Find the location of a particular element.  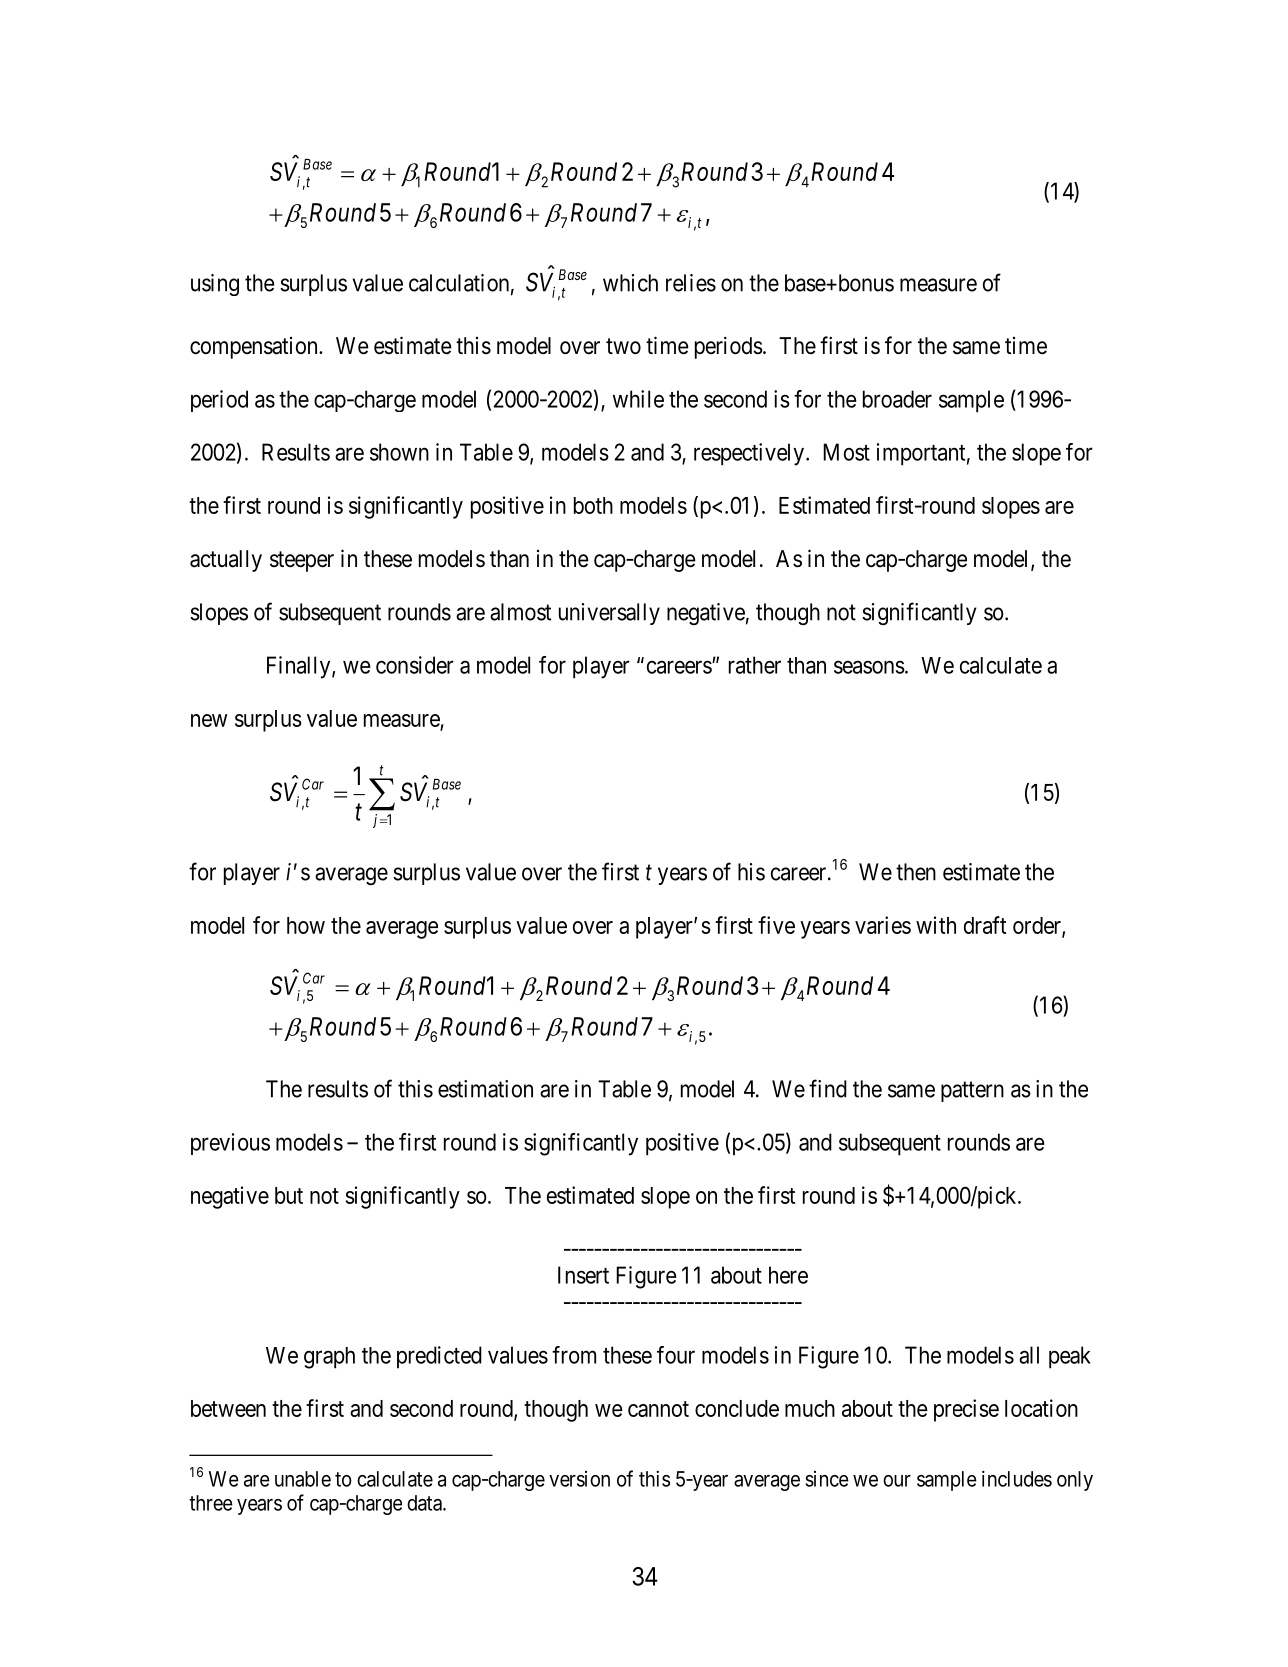

version is located at coordinates (579, 1479).
